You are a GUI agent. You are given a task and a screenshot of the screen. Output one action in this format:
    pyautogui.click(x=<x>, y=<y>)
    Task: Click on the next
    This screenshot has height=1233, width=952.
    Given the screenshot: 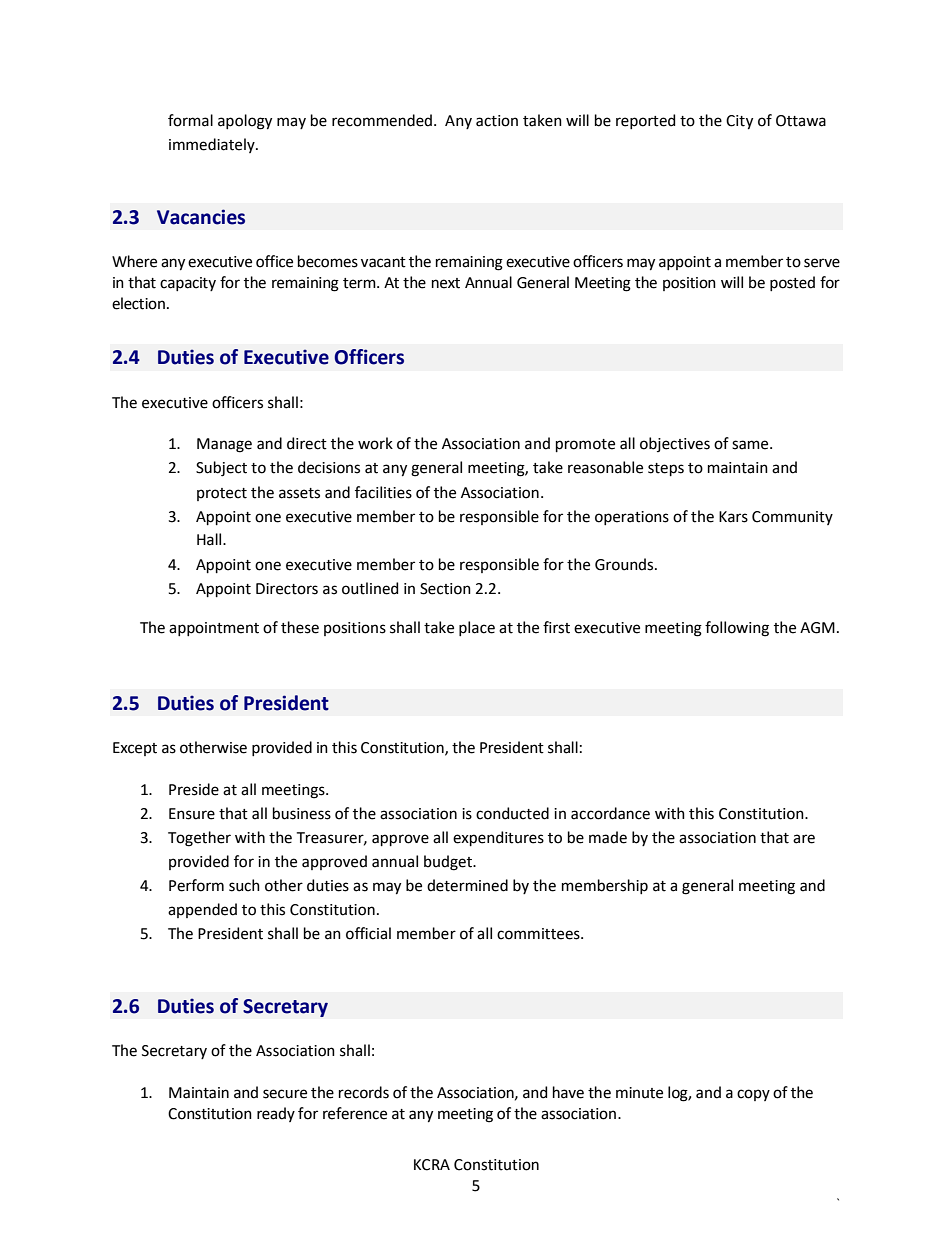 What is the action you would take?
    pyautogui.click(x=446, y=283)
